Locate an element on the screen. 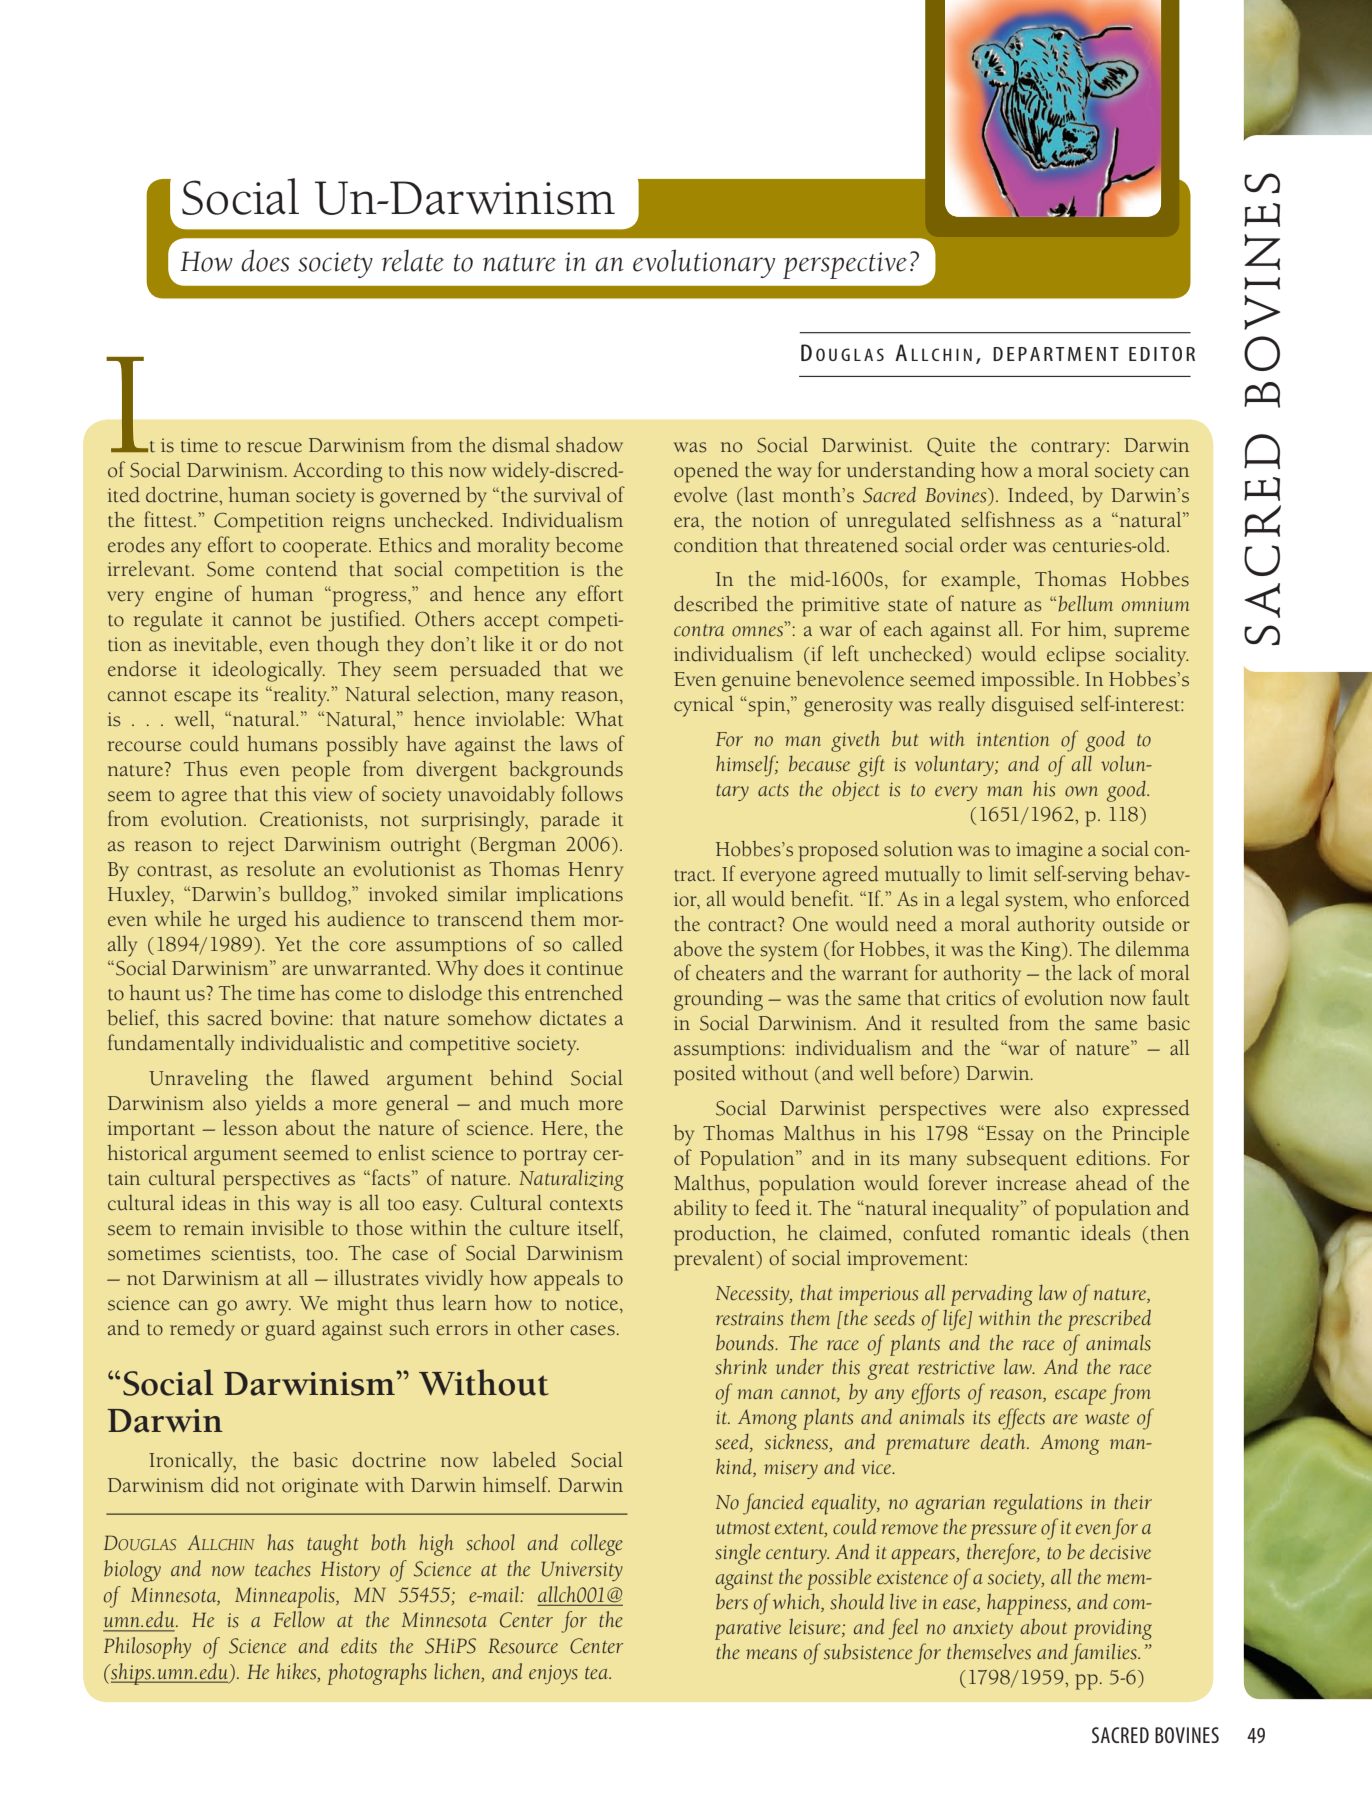  Quite is located at coordinates (951, 446).
